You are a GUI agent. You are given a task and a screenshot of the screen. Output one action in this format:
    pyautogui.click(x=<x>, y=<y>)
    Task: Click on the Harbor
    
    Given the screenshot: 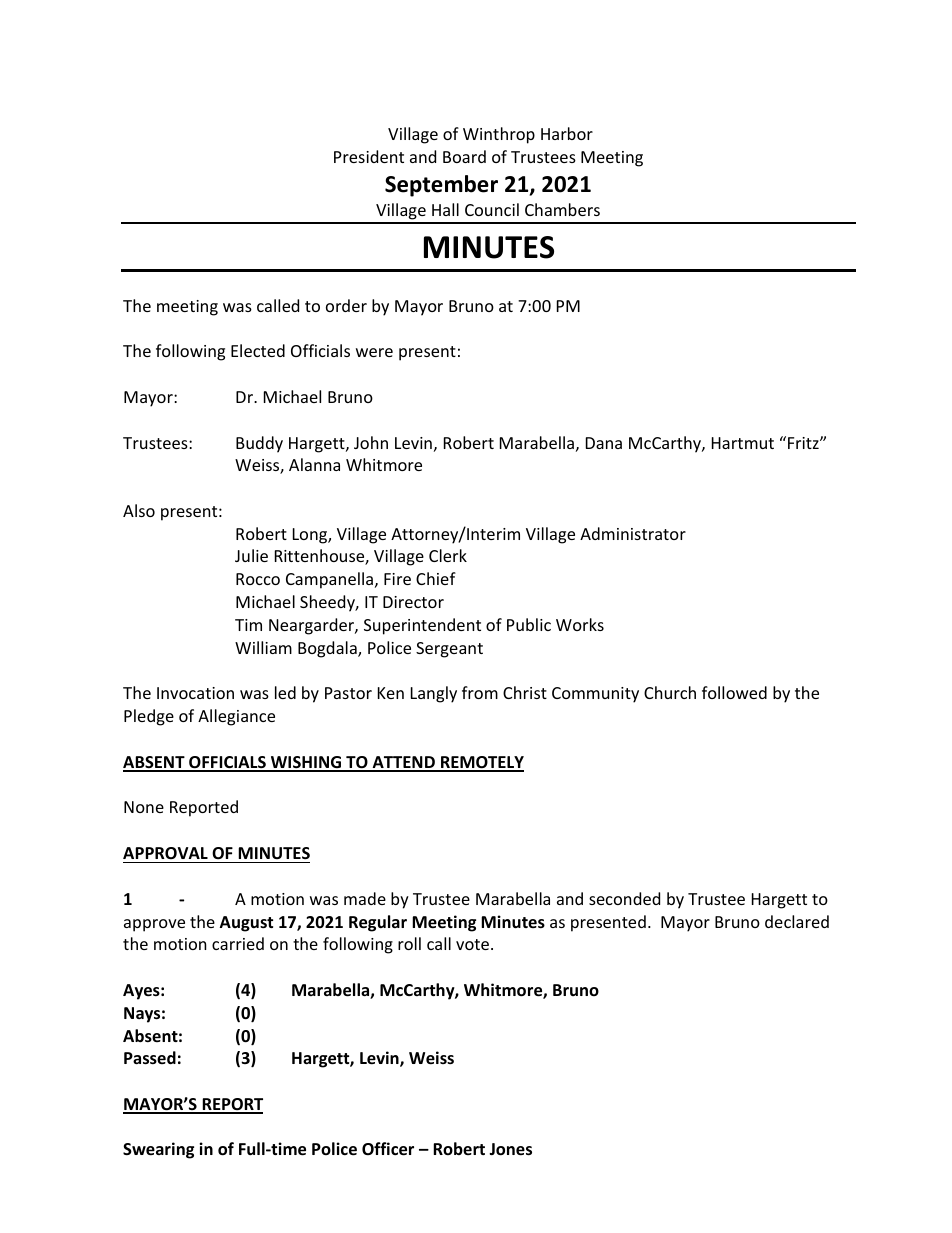 What is the action you would take?
    pyautogui.click(x=567, y=133)
